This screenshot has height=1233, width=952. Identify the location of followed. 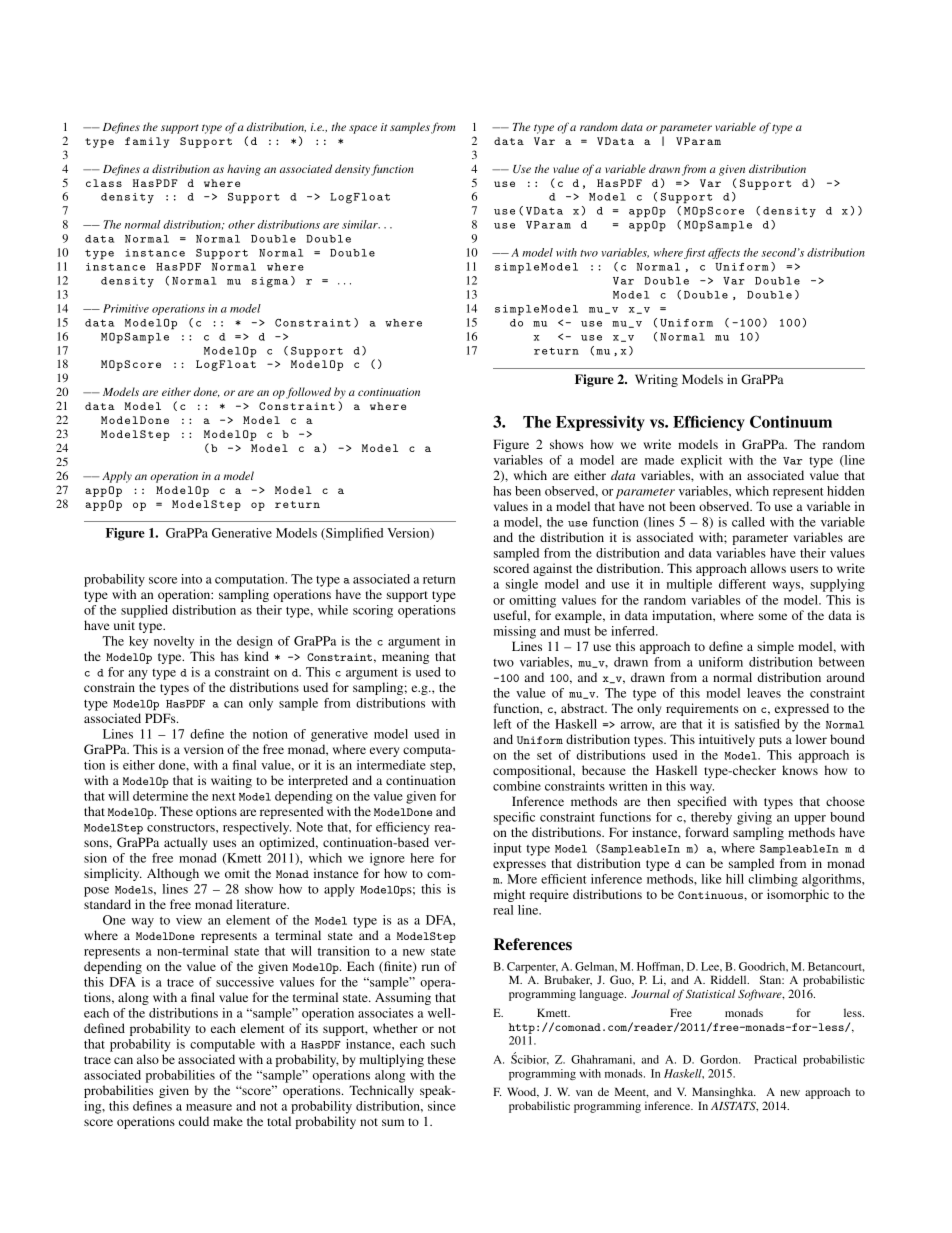
(308, 393).
